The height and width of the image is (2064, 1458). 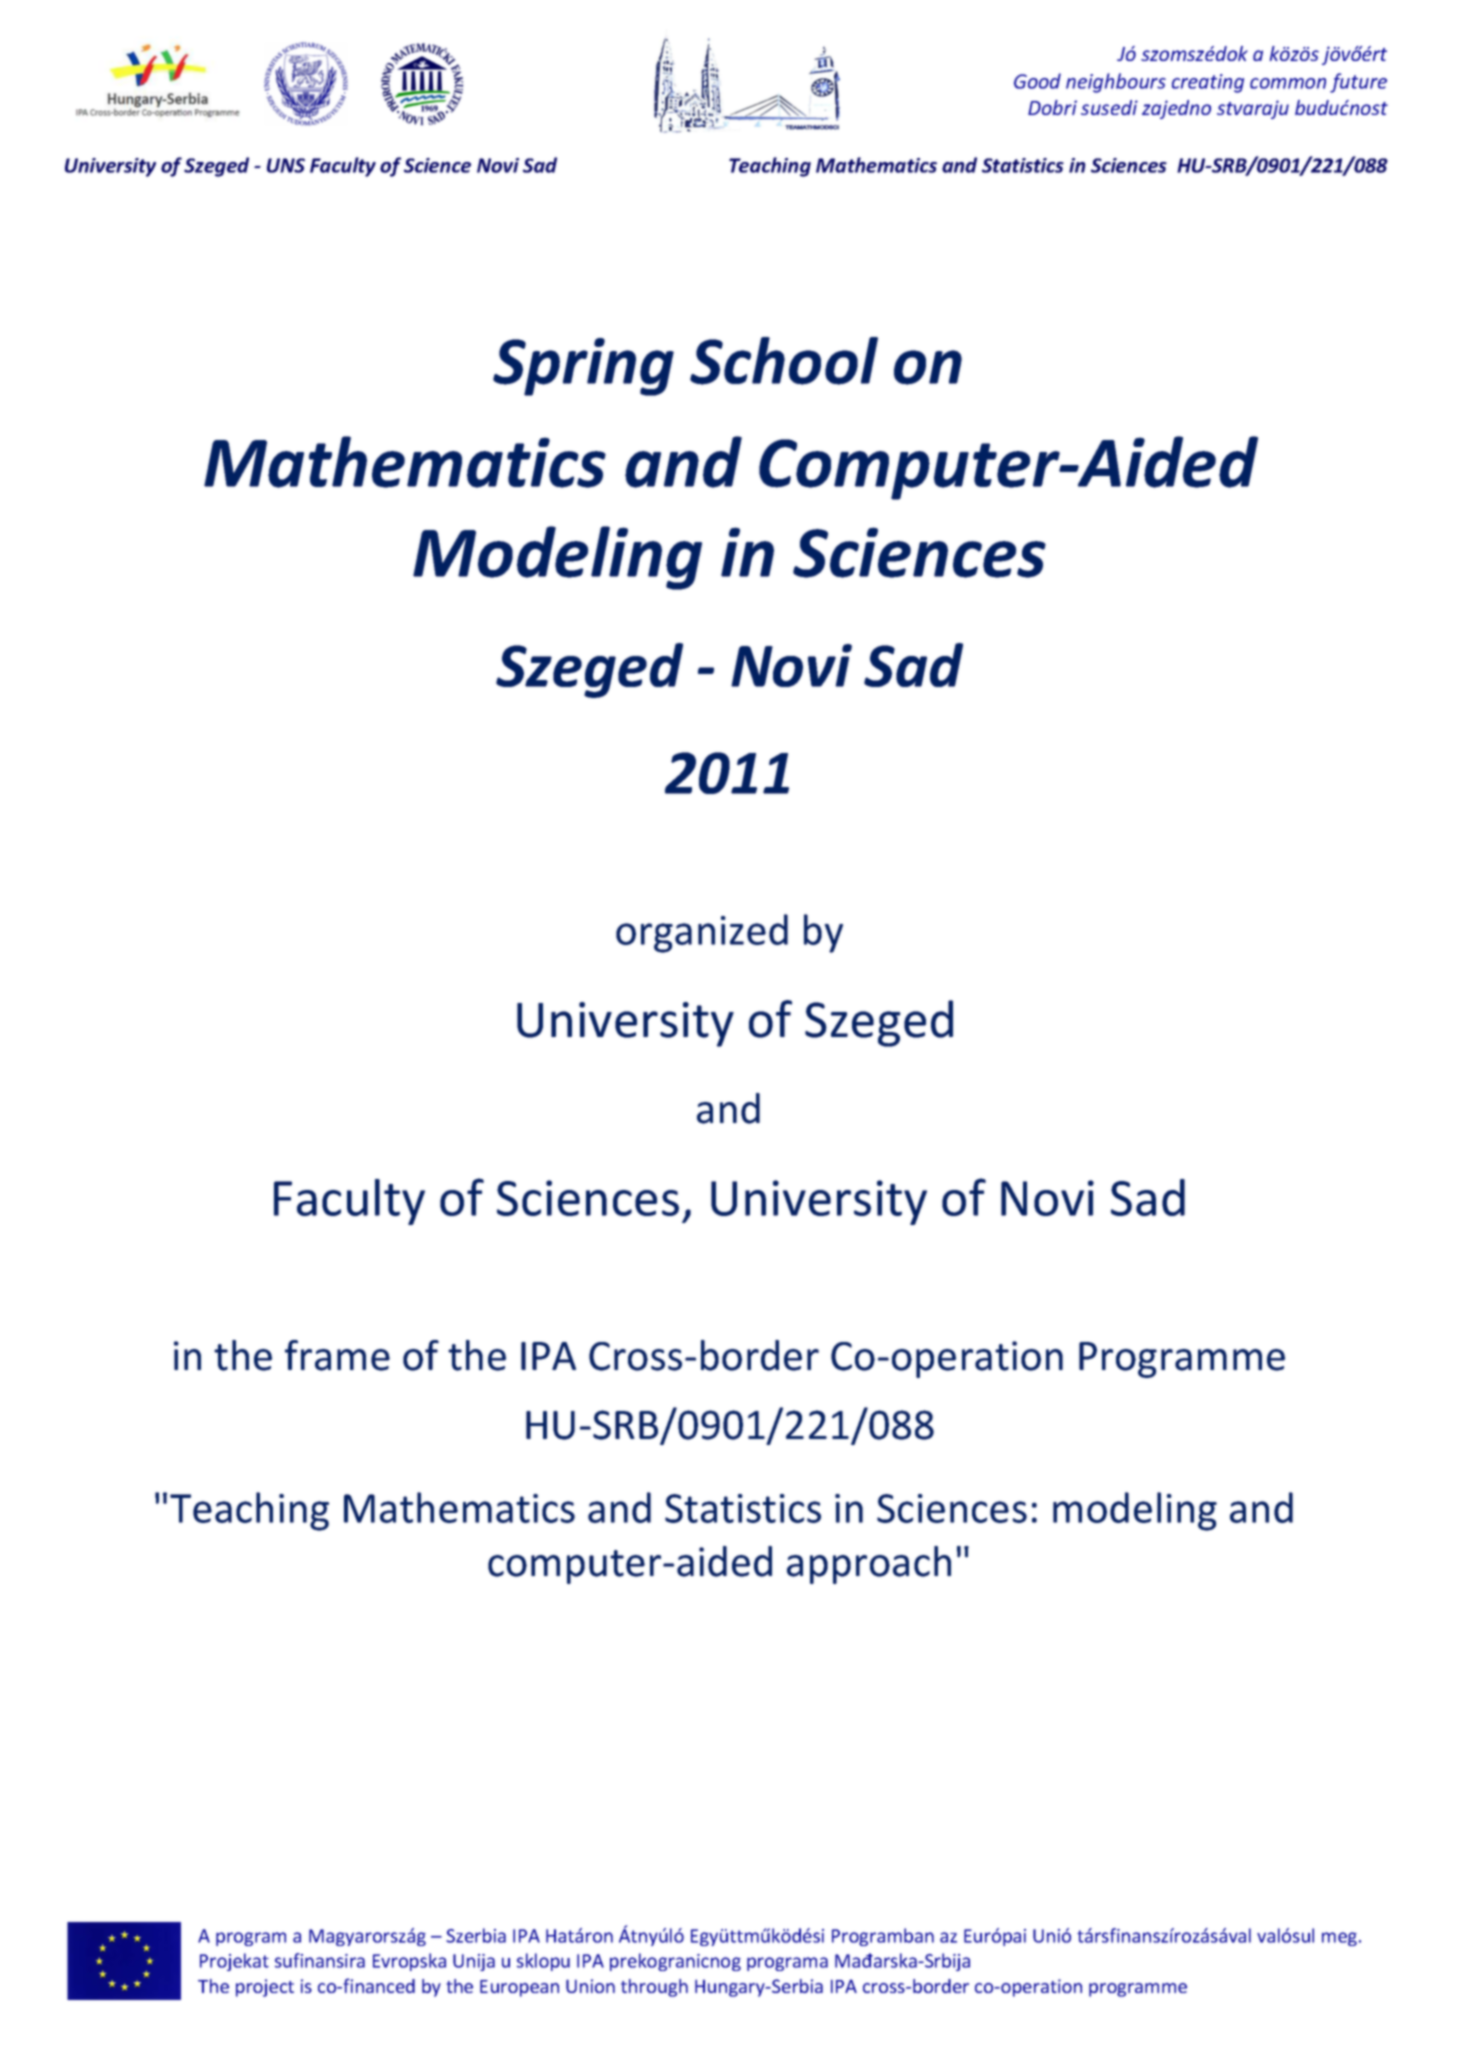 What do you see at coordinates (1037, 81) in the image?
I see `Good` at bounding box center [1037, 81].
